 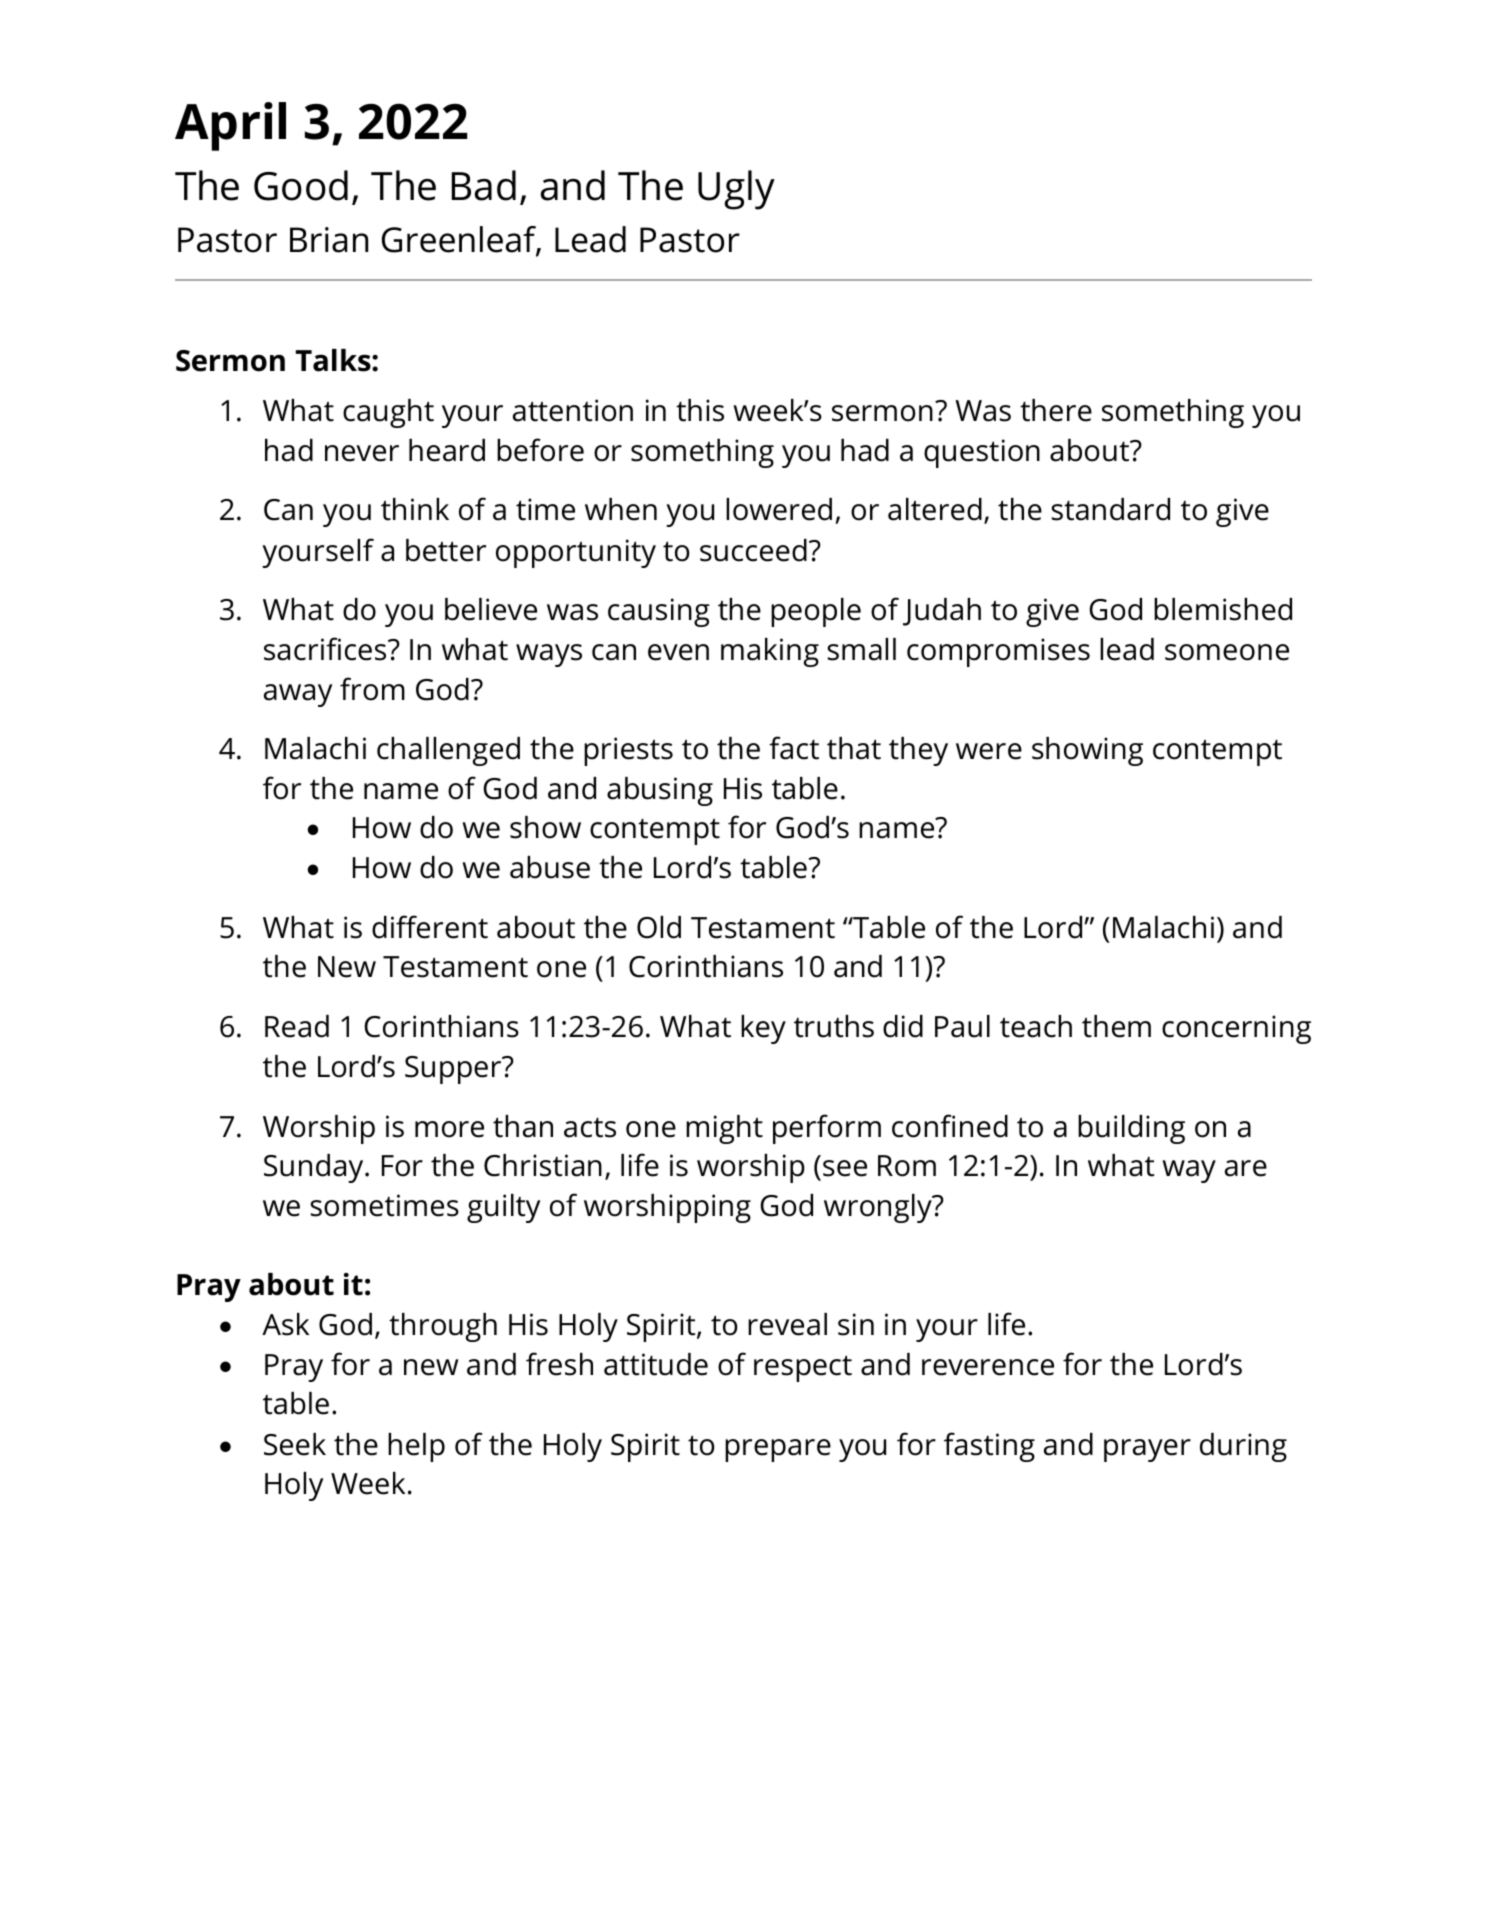 I want to click on Good, so click(x=301, y=185).
